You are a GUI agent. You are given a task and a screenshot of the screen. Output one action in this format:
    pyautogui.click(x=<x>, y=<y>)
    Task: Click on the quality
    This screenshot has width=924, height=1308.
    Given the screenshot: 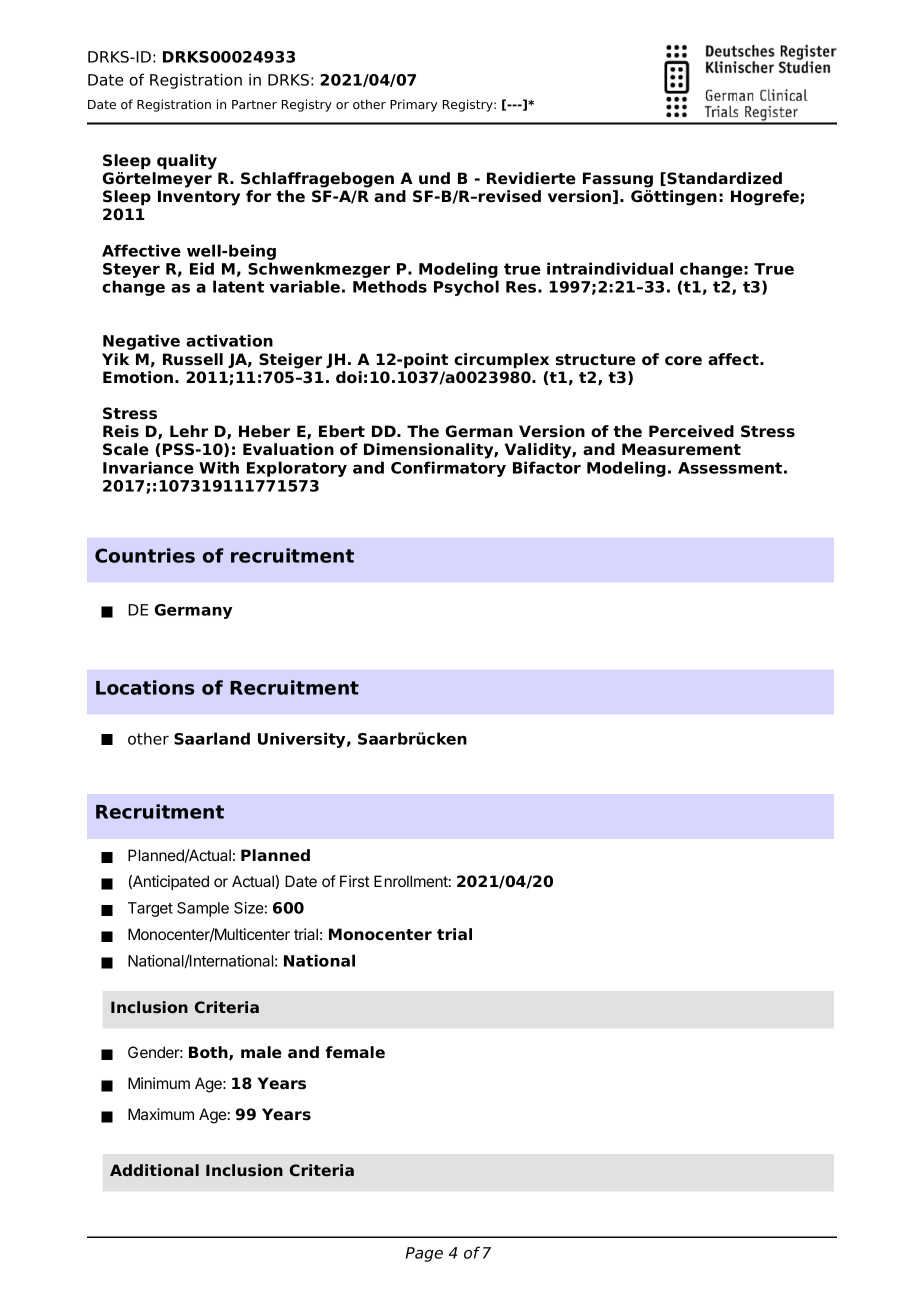 What is the action you would take?
    pyautogui.click(x=187, y=162)
